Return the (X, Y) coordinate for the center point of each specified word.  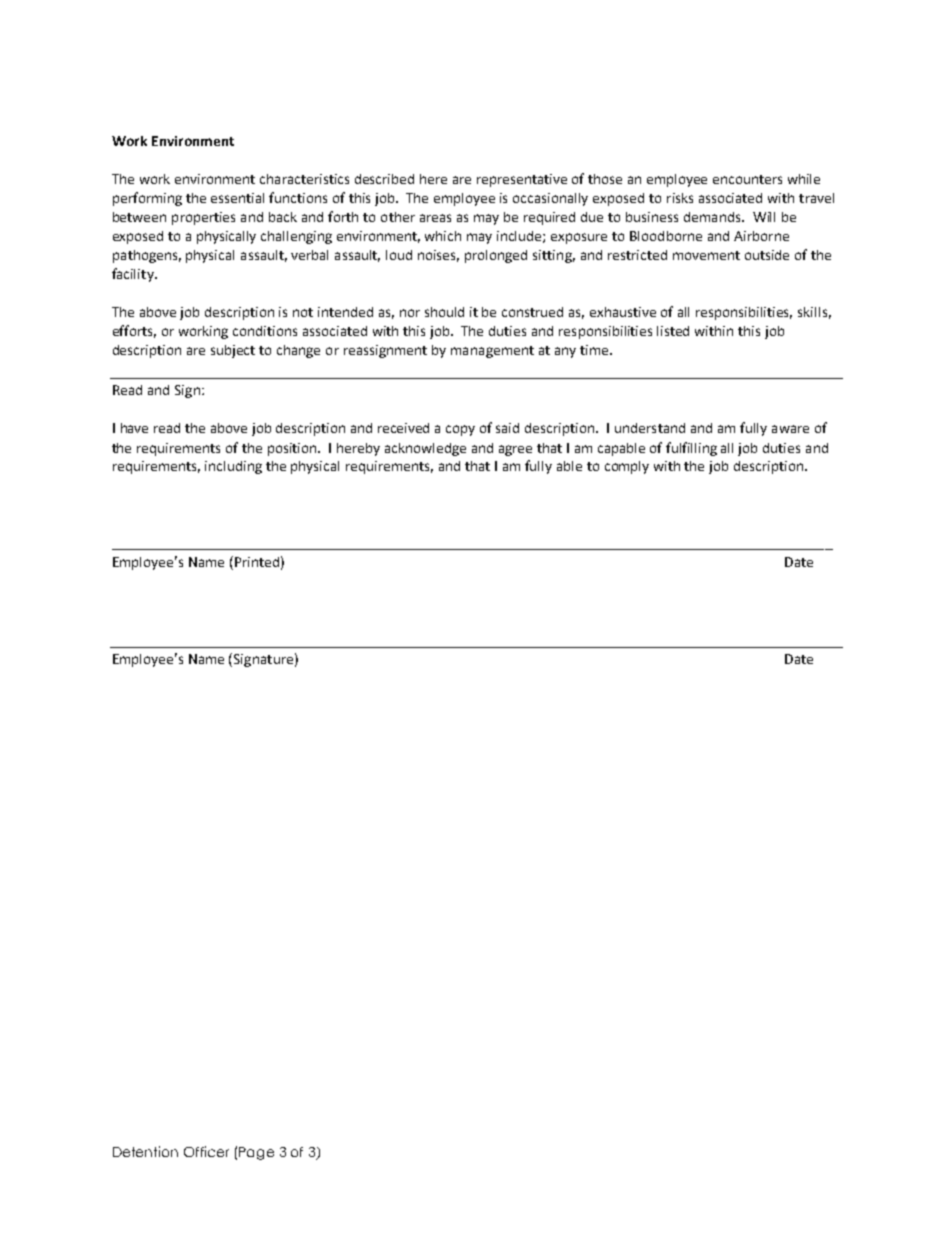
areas (435, 218)
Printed (255, 561)
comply (627, 467)
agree (515, 450)
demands (713, 217)
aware (790, 429)
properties (203, 218)
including (233, 467)
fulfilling (691, 449)
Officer (206, 1151)
